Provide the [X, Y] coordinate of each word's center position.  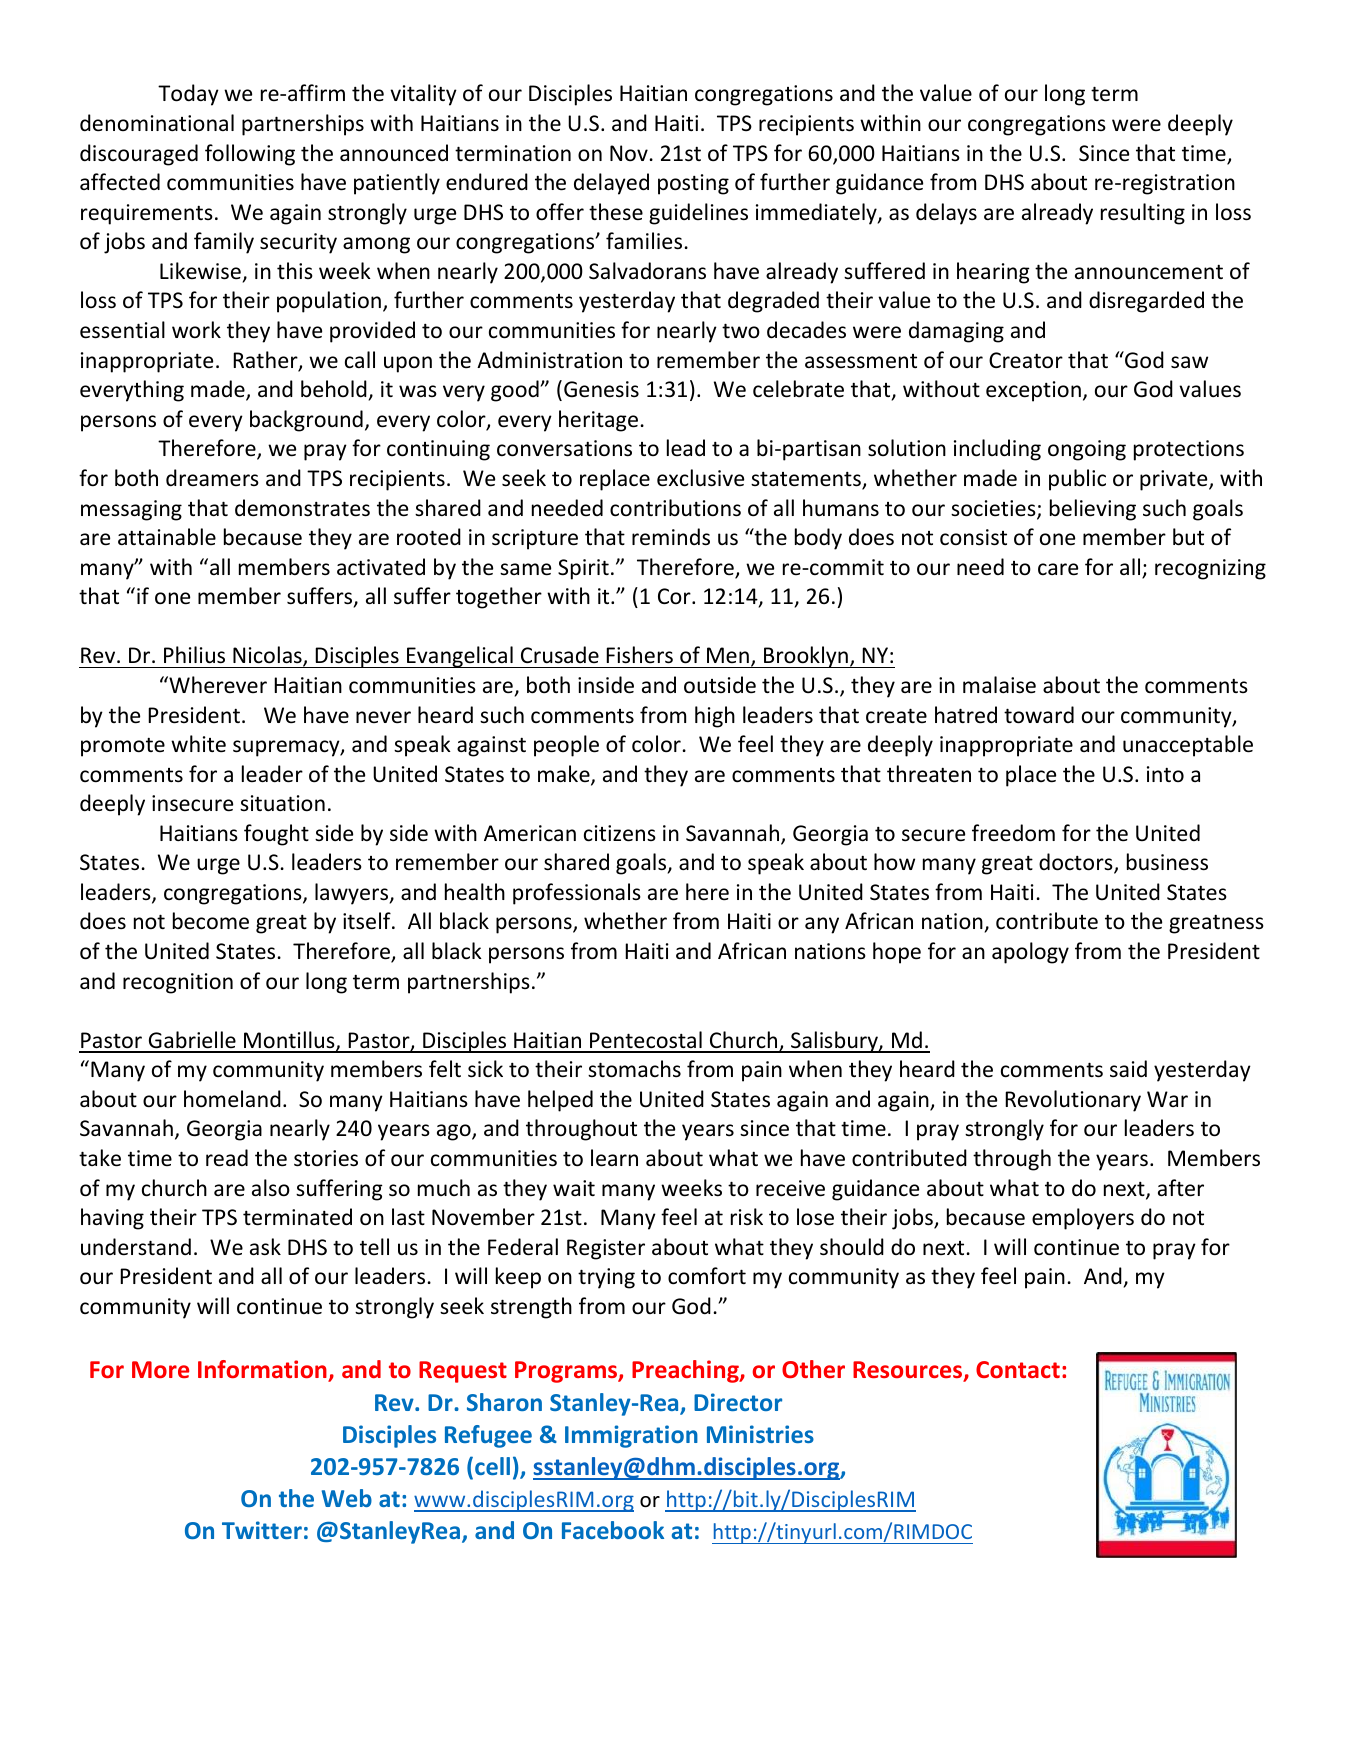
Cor [675, 596]
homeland [232, 1099]
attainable [167, 537]
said [1128, 1068]
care [1058, 569]
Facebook [613, 1530]
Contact [1018, 1369]
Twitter [262, 1530]
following [250, 155]
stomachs [634, 1069]
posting [693, 184]
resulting [1143, 214]
